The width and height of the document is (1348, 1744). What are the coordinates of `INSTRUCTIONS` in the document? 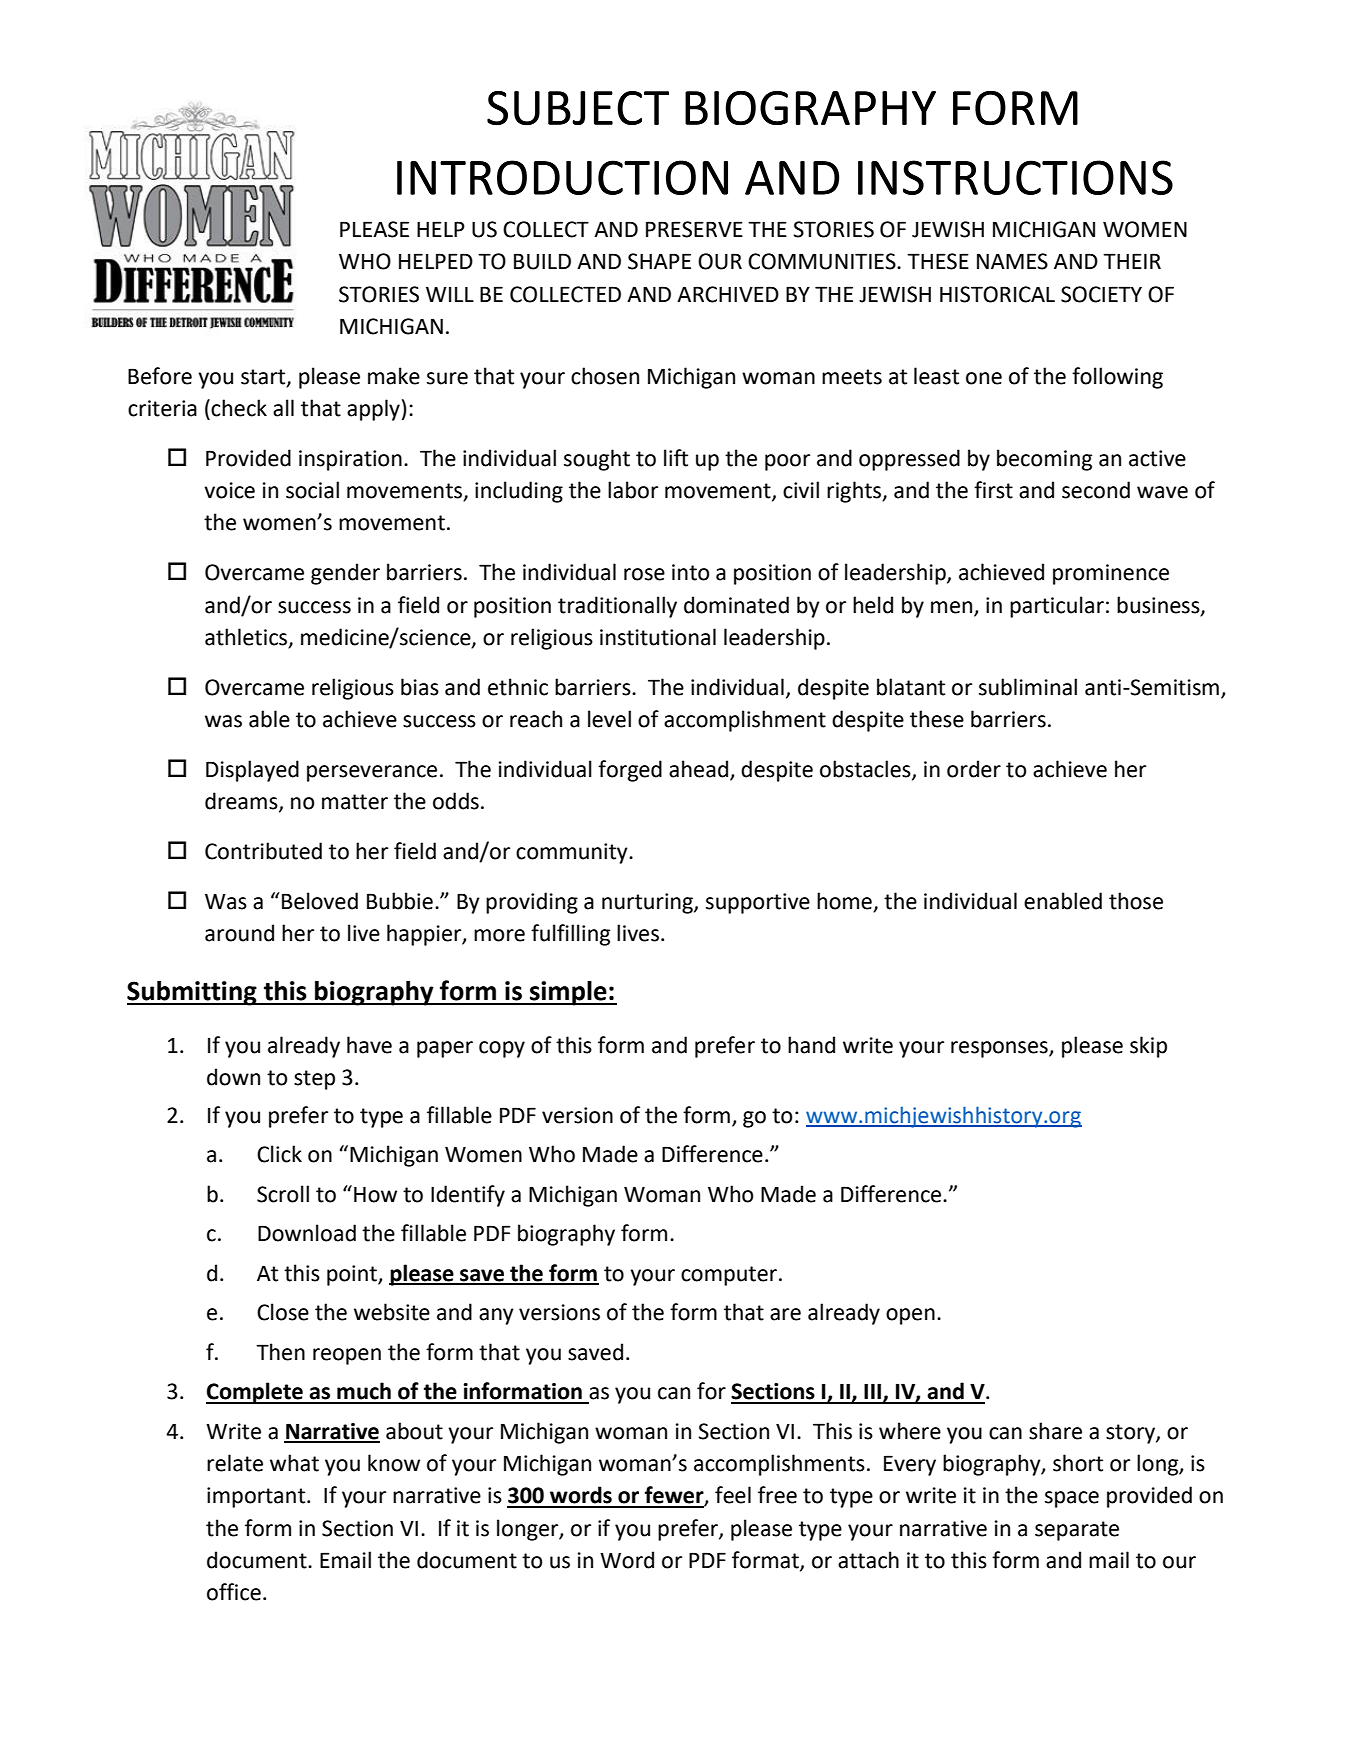 It's located at (1015, 177).
